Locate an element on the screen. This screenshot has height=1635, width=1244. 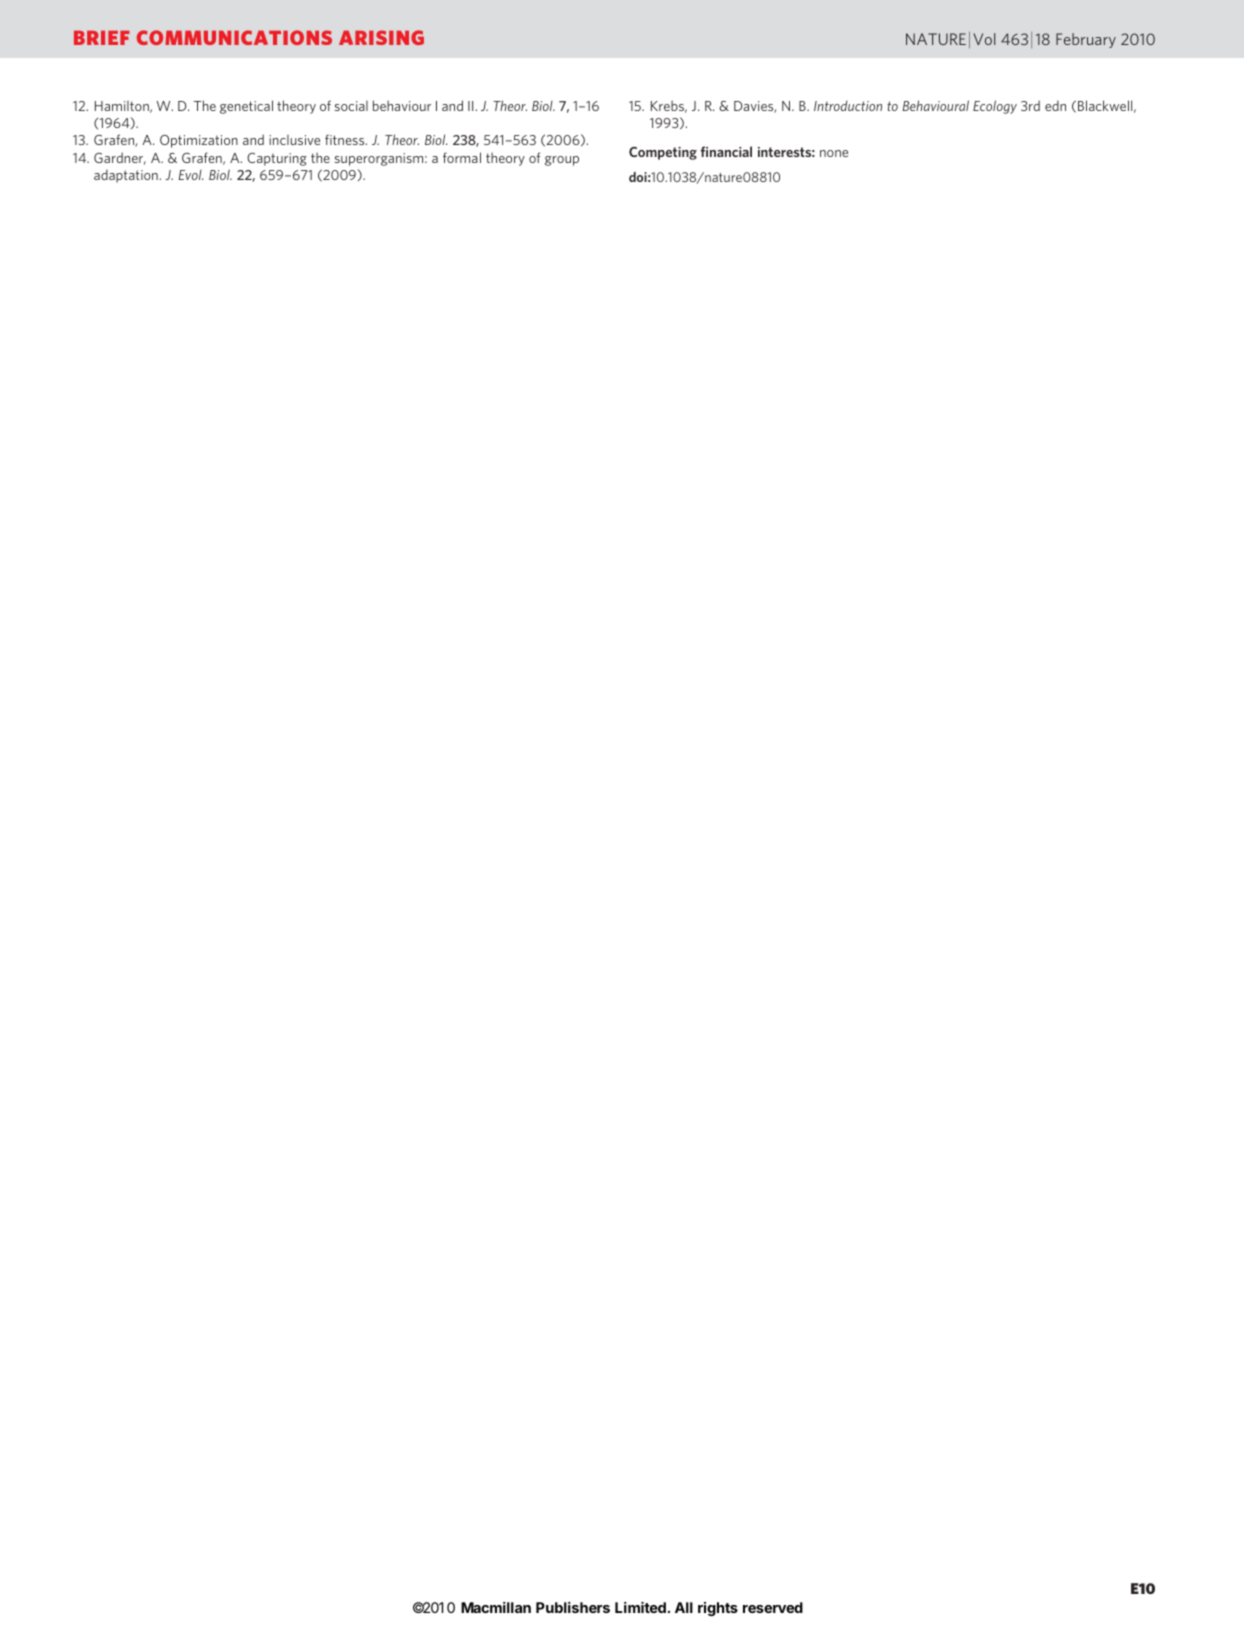
Limited is located at coordinates (640, 1607).
